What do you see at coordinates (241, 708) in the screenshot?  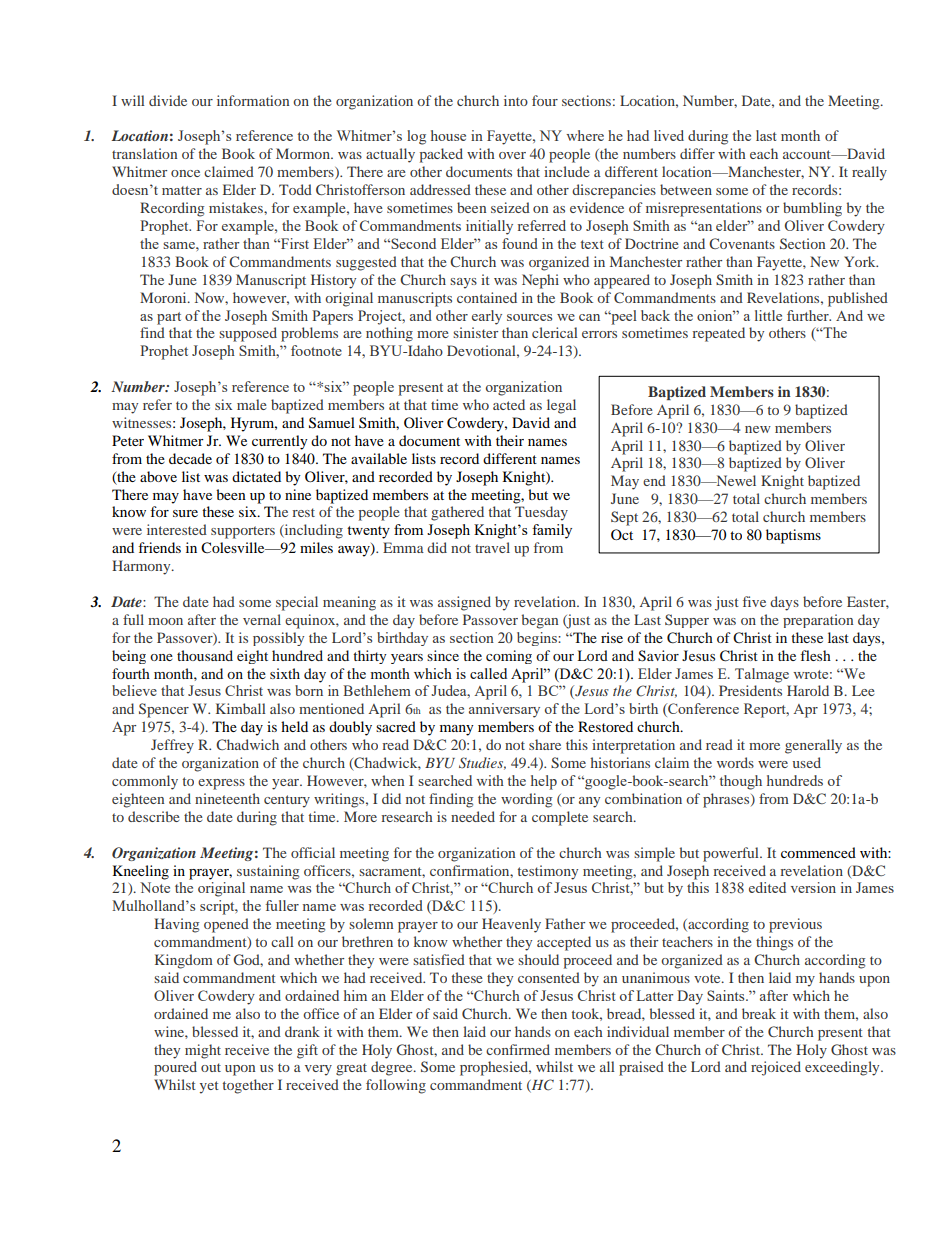 I see `Kimball` at bounding box center [241, 708].
